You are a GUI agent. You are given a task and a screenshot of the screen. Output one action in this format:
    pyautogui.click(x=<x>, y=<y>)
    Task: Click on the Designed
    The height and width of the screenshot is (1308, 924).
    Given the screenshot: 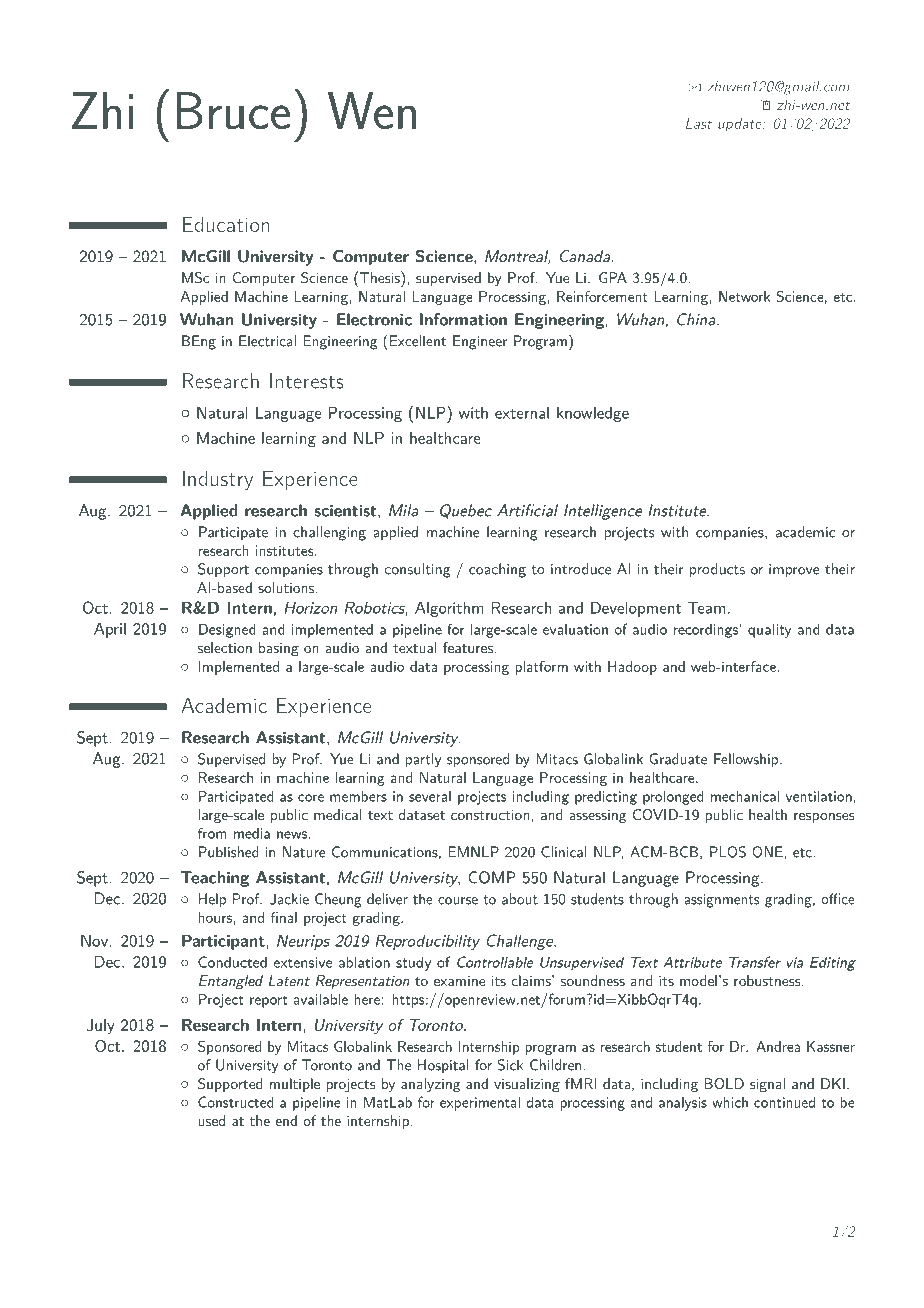 What is the action you would take?
    pyautogui.click(x=227, y=631)
